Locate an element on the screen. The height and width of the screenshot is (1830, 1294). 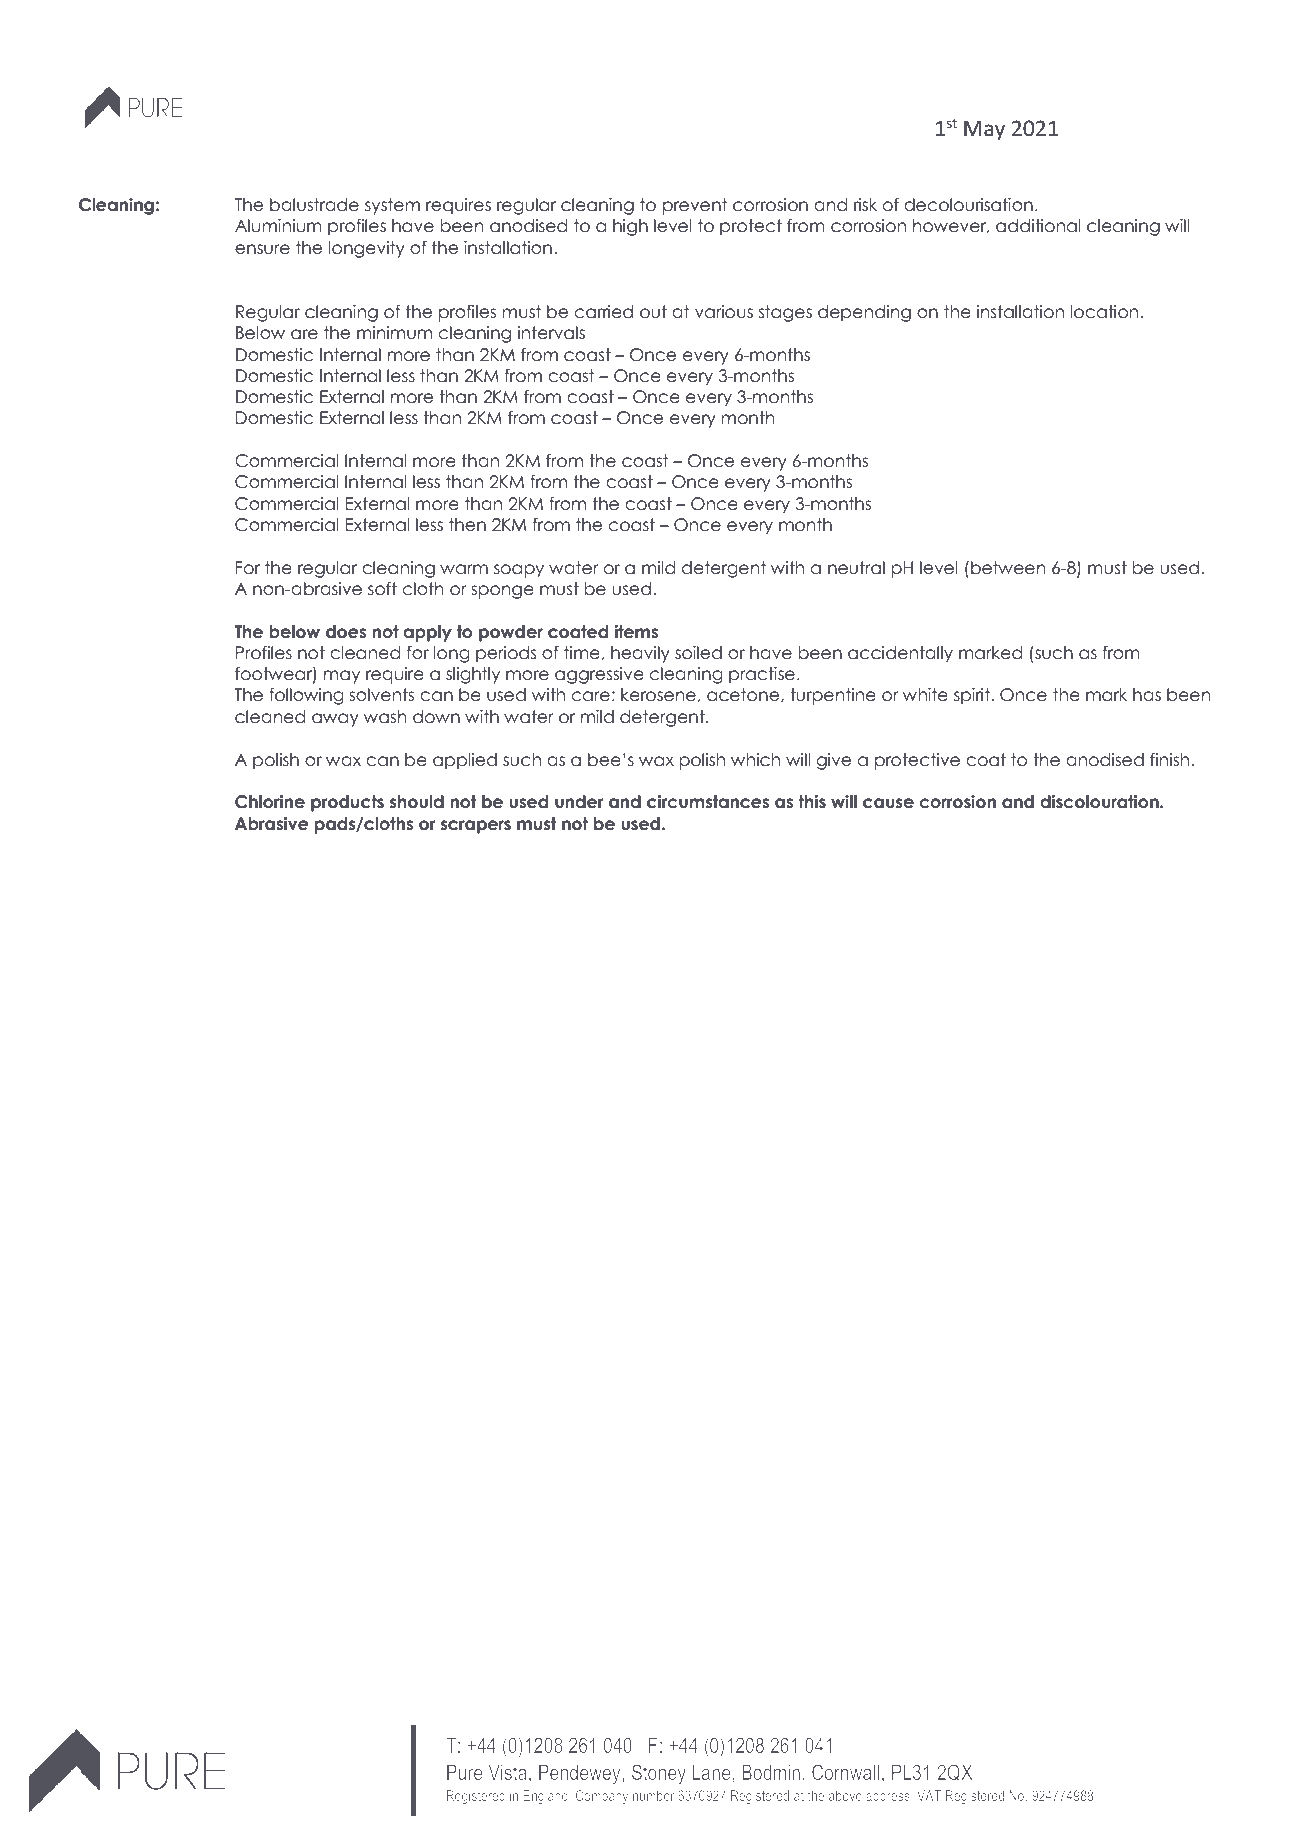
additional is located at coordinates (1038, 226).
